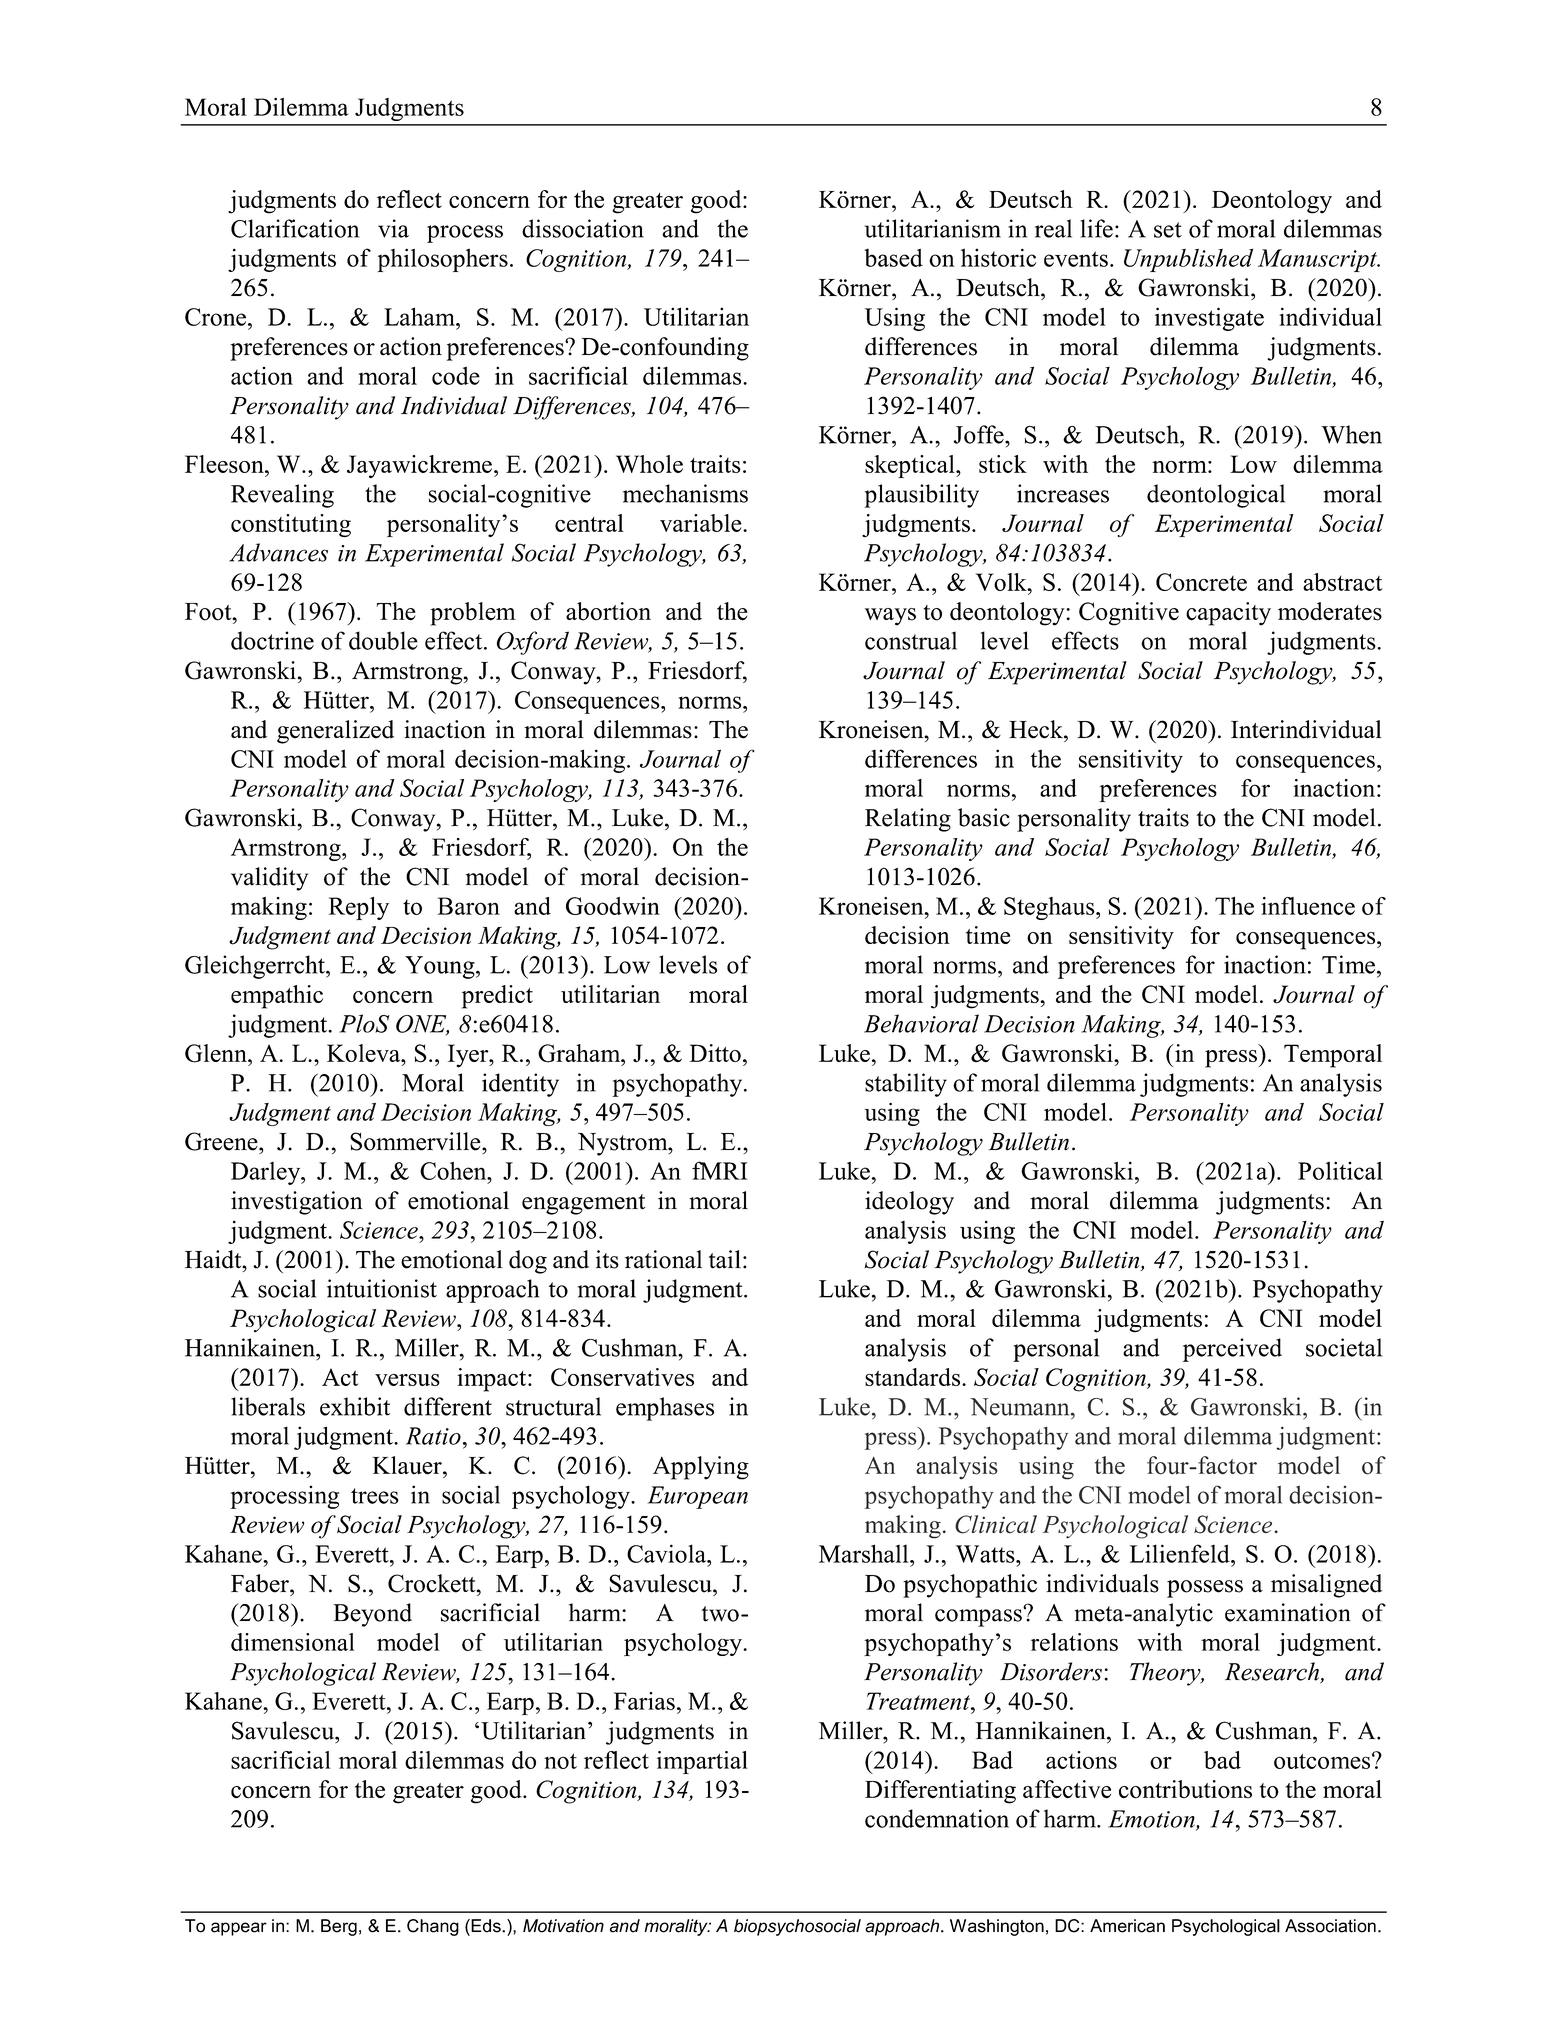  What do you see at coordinates (339, 1927) in the page?
I see `Berg` at bounding box center [339, 1927].
